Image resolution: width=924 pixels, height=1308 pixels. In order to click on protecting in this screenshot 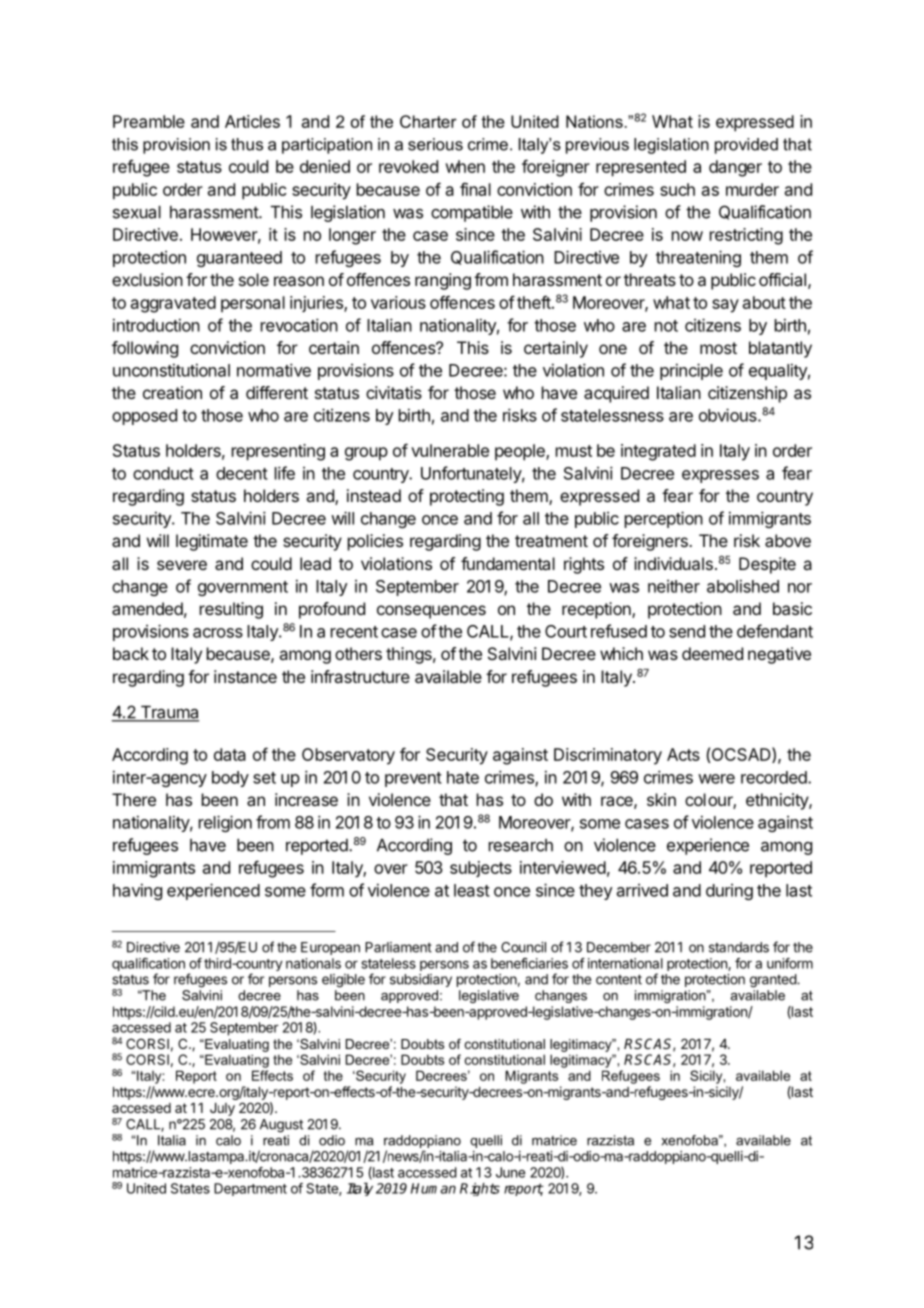, I will do `click(467, 497)`.
